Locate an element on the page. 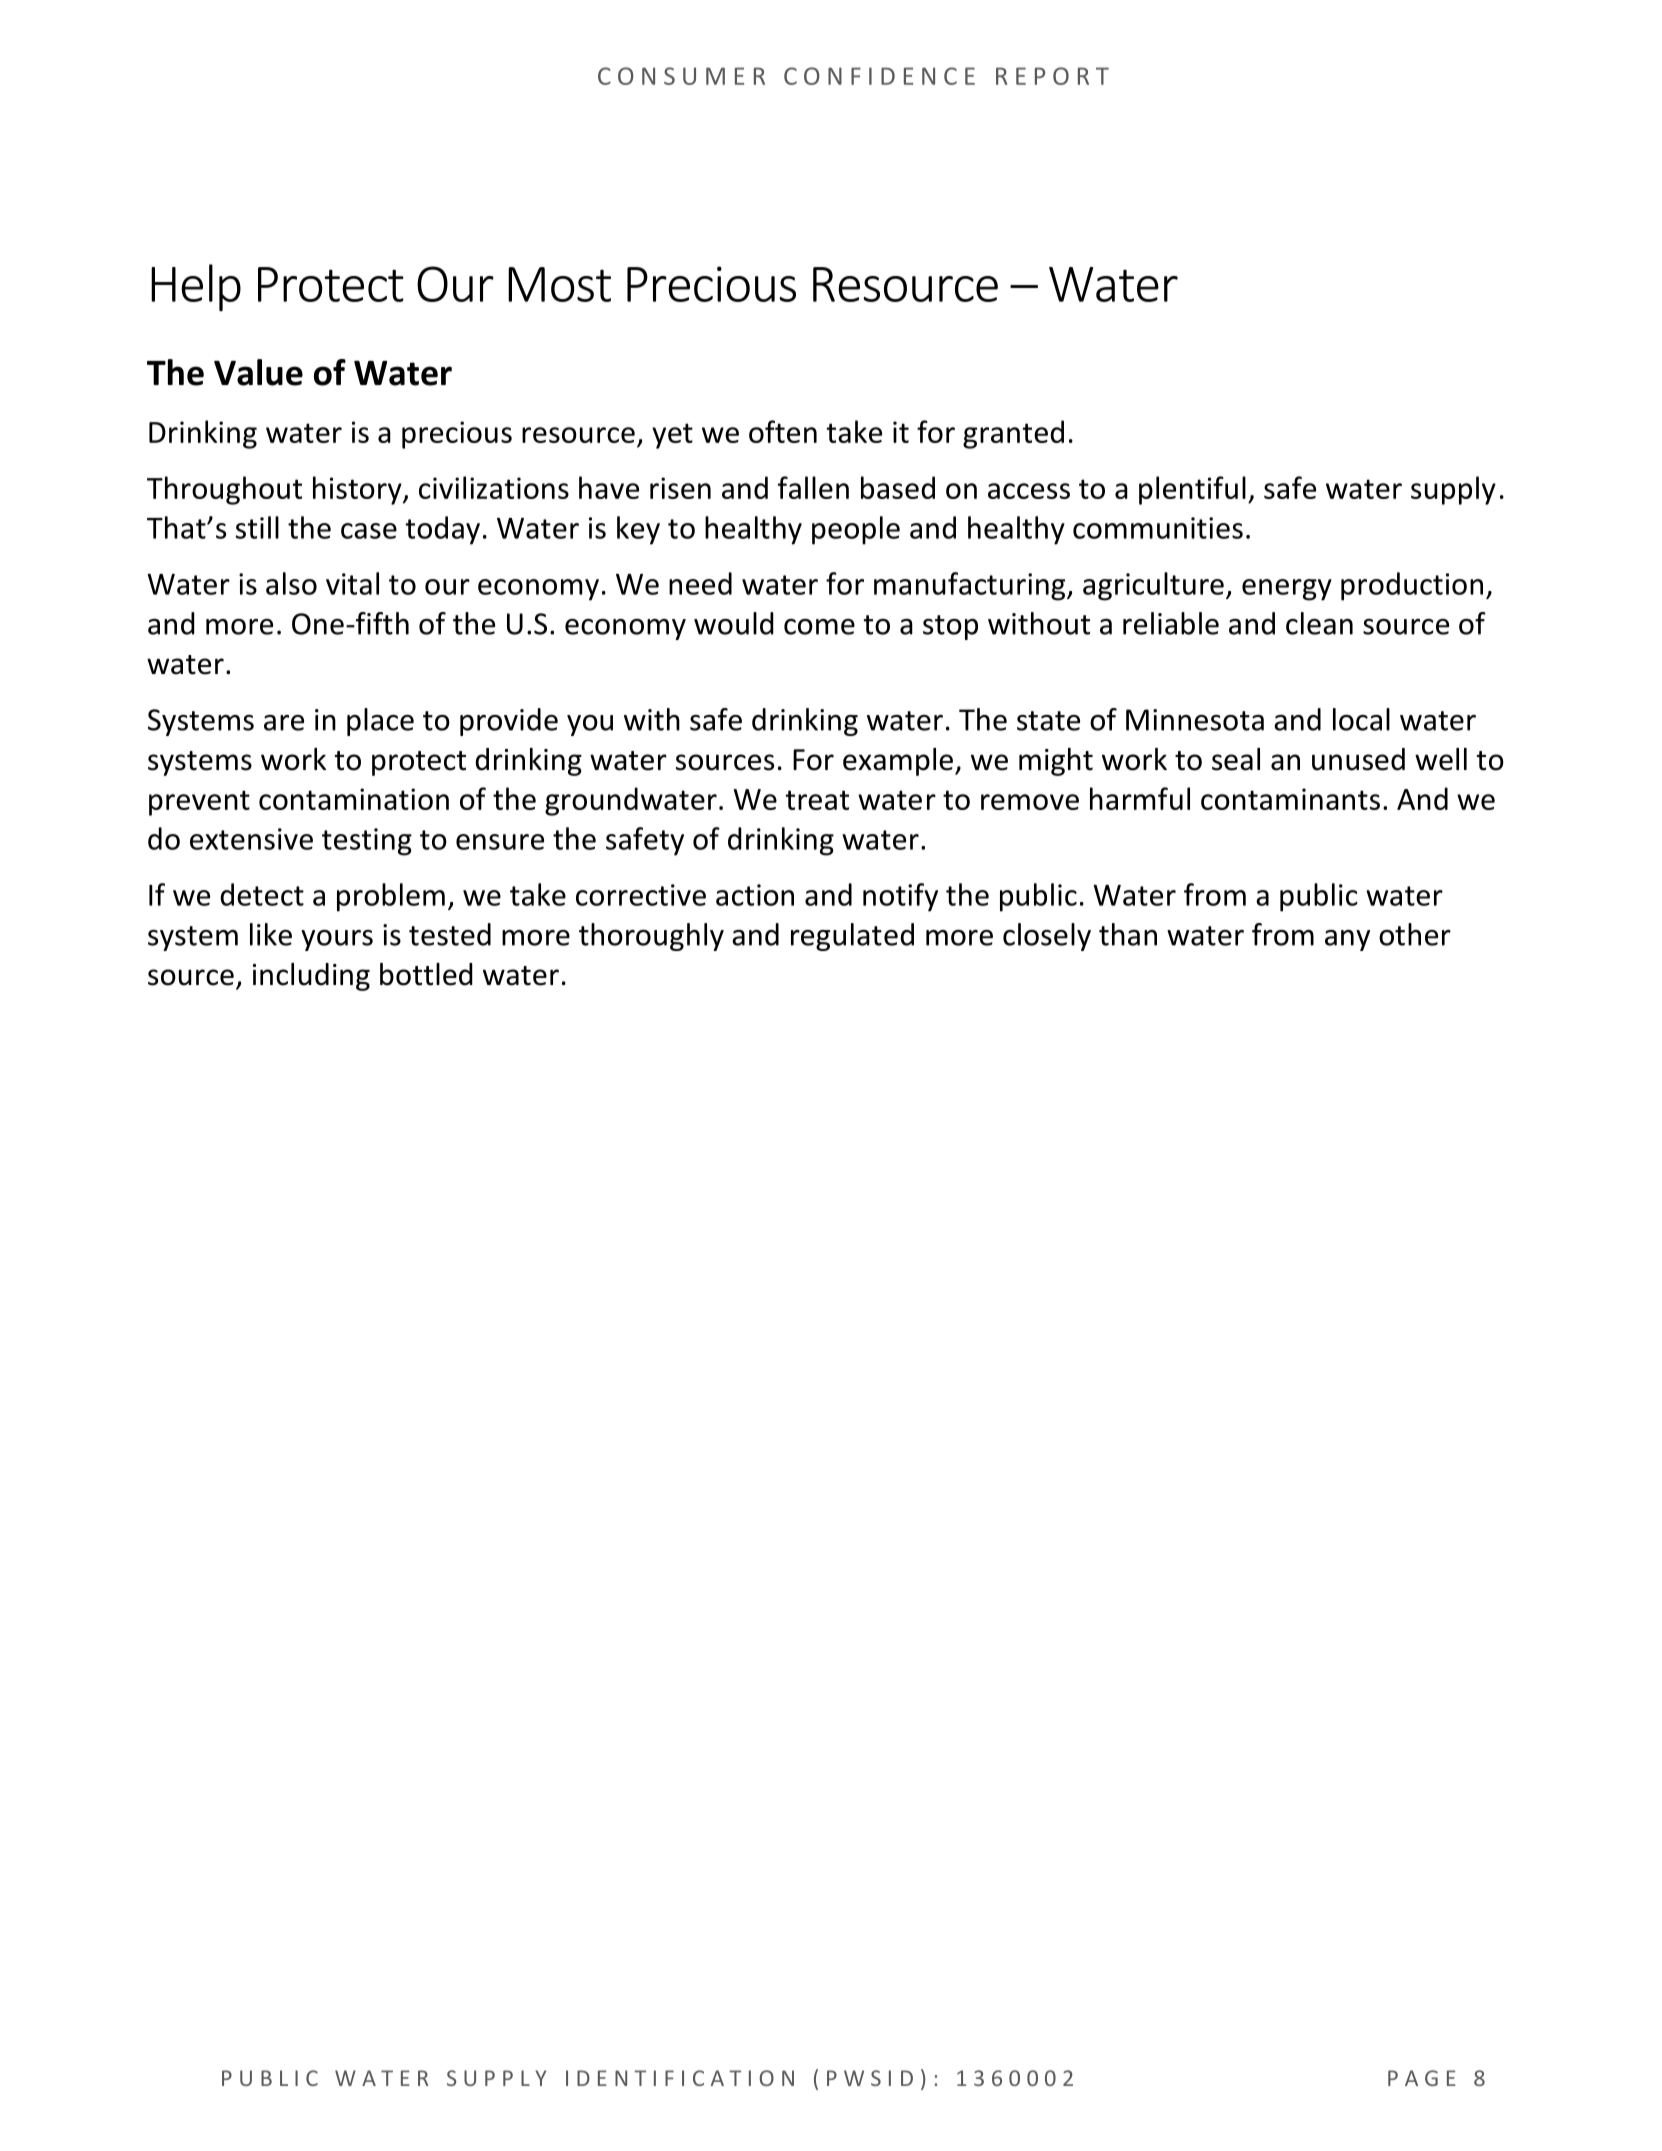 This document has height=2151, width=1662. come is located at coordinates (819, 627).
